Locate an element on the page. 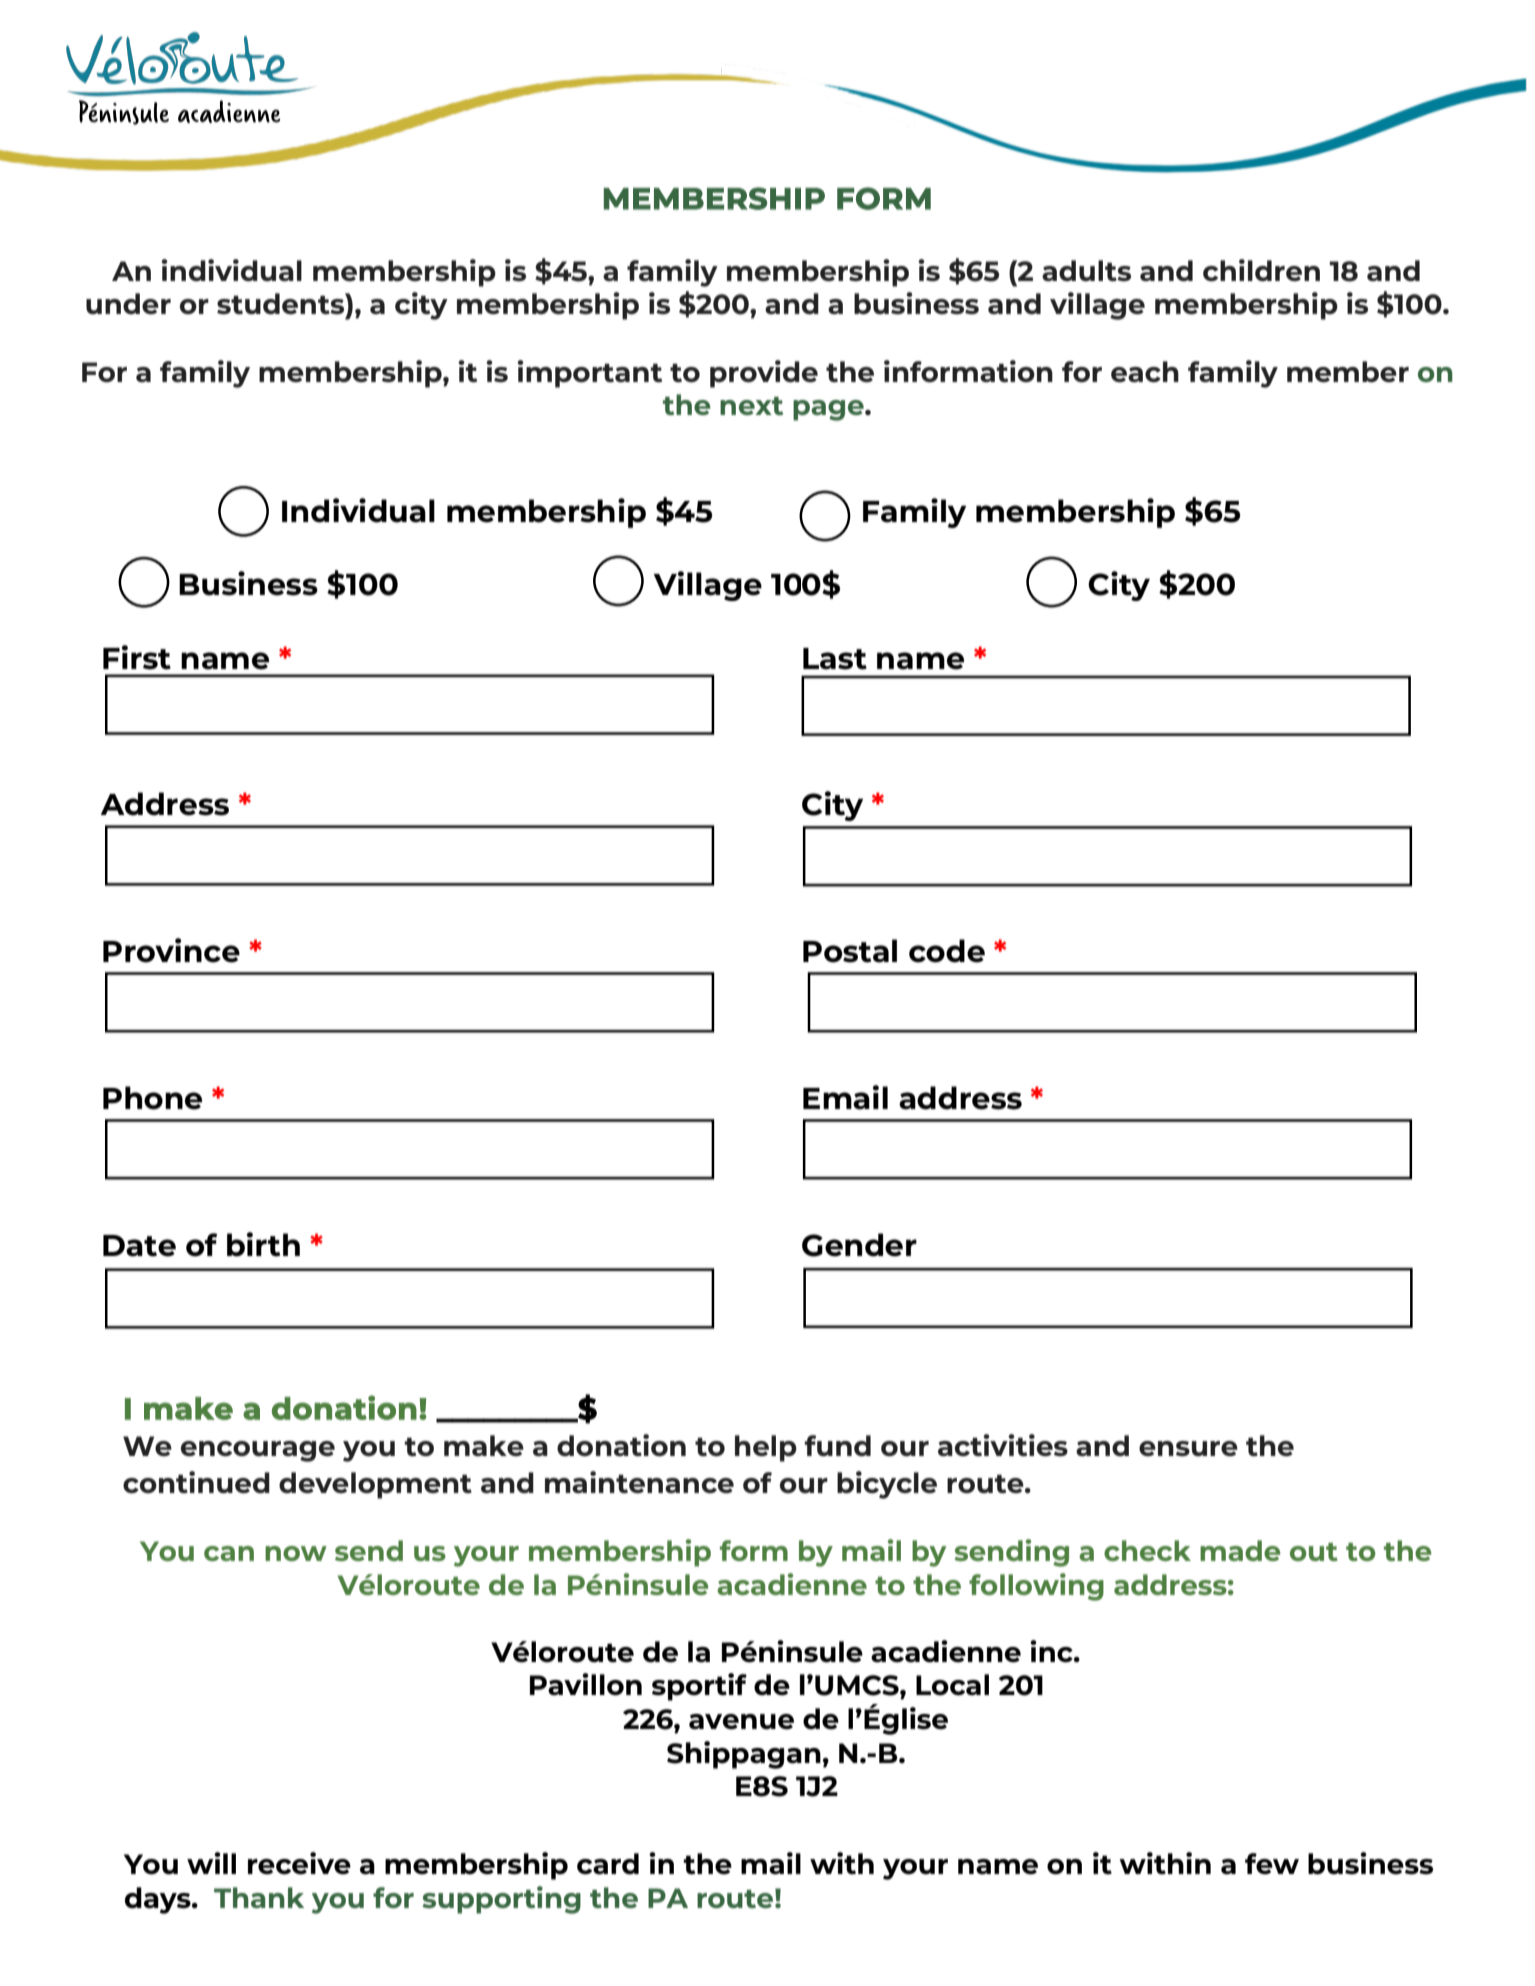  code is located at coordinates (947, 951).
